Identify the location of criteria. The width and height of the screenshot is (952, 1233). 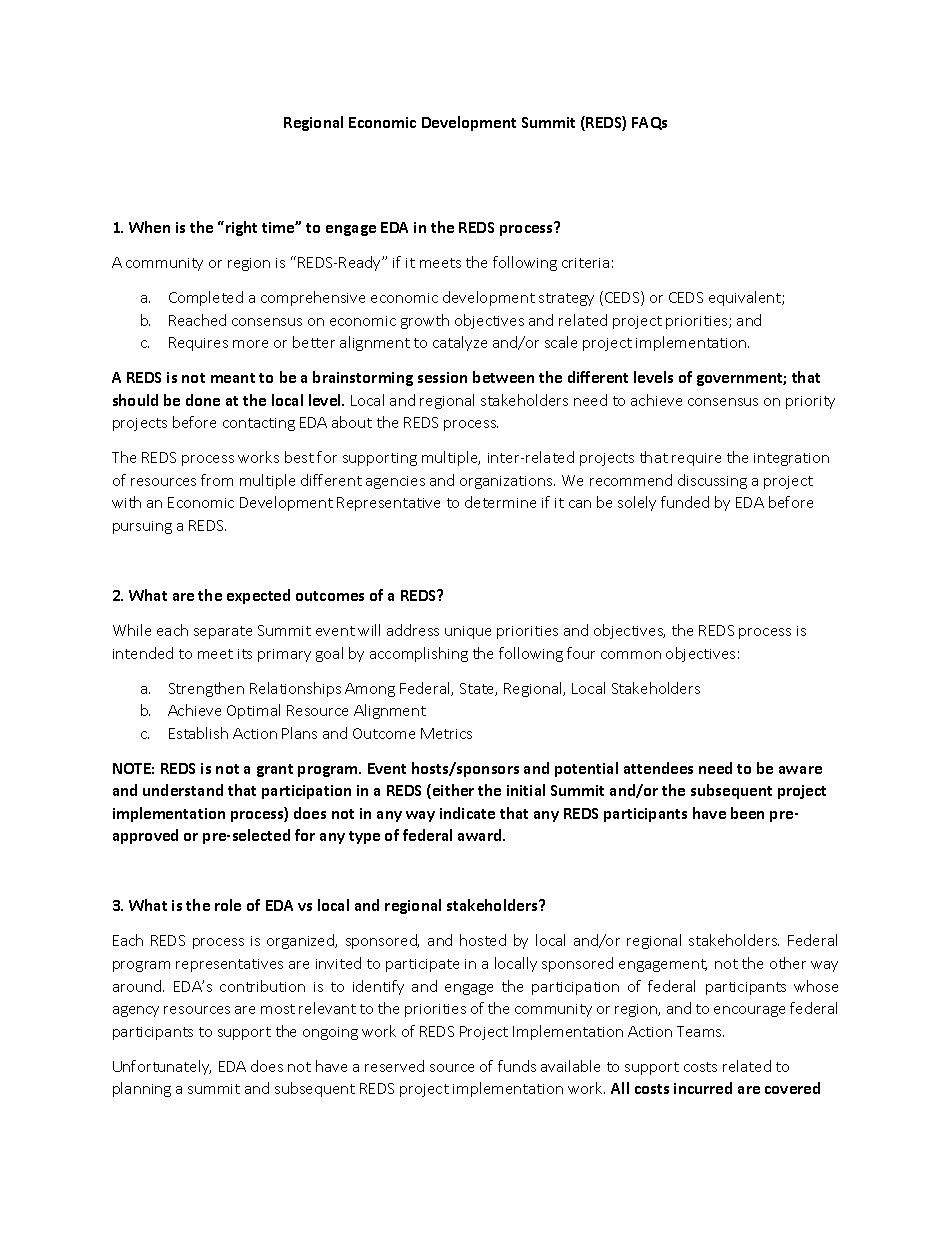
(585, 263).
